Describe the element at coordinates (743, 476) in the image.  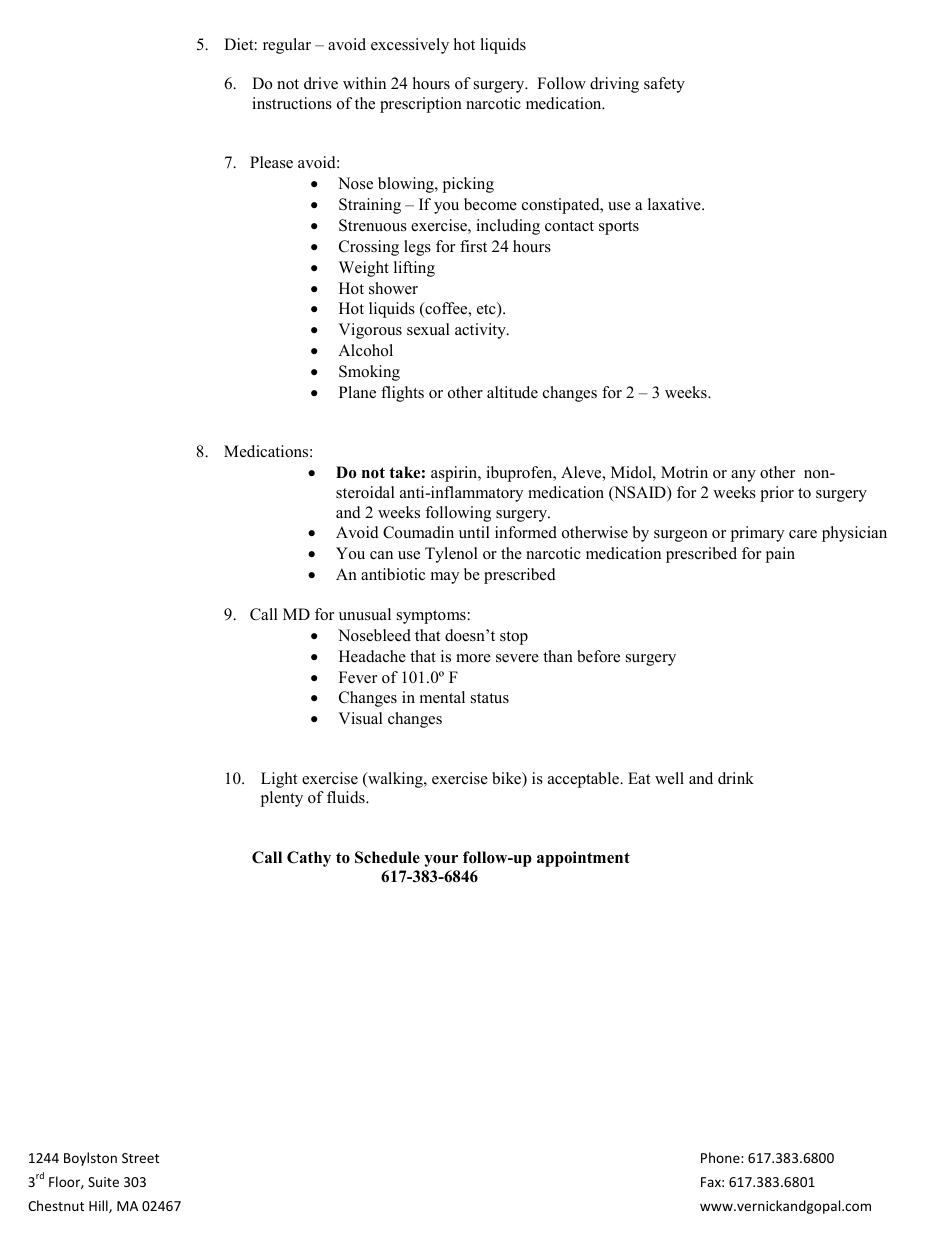
I see `any` at that location.
